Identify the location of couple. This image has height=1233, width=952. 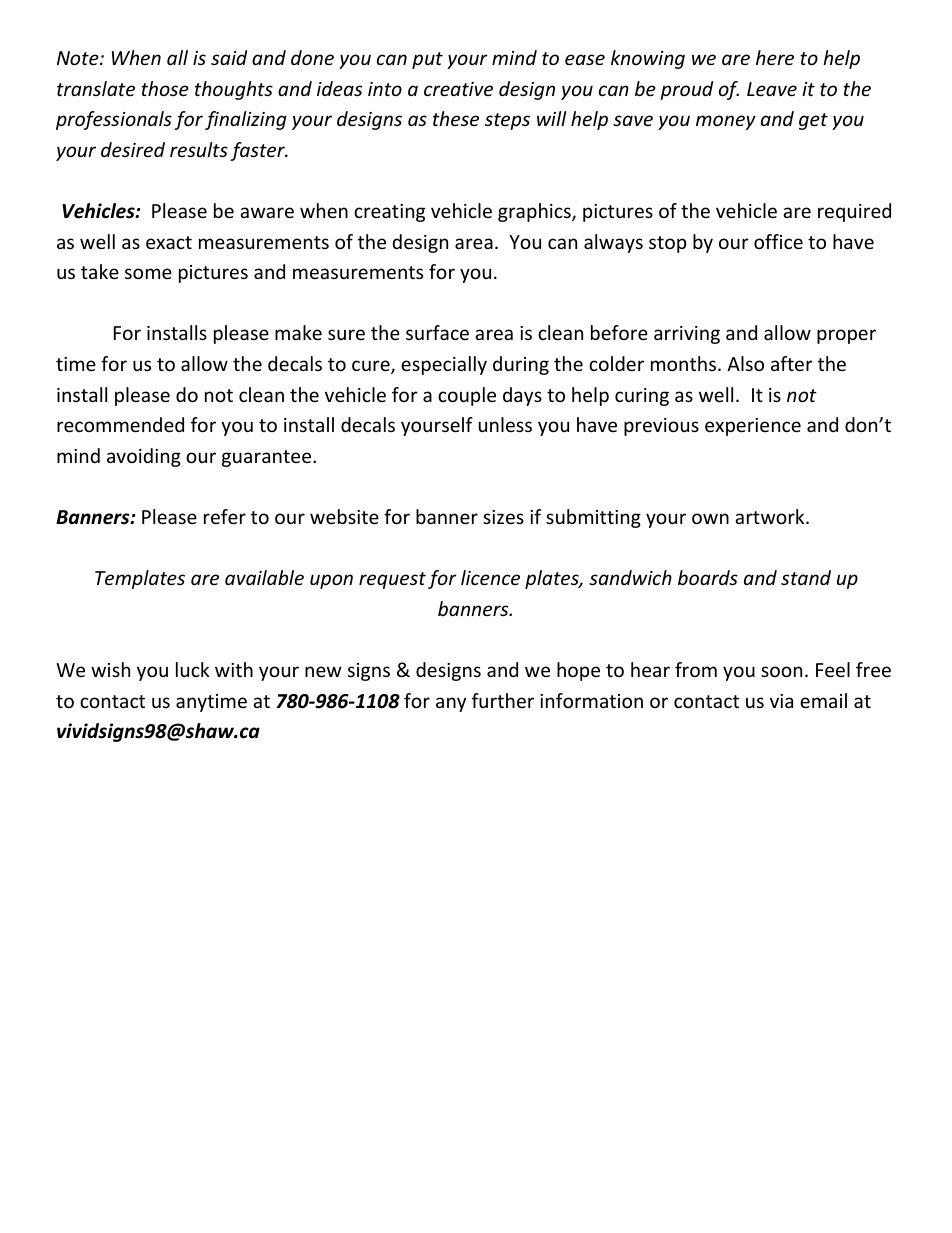
(467, 396).
